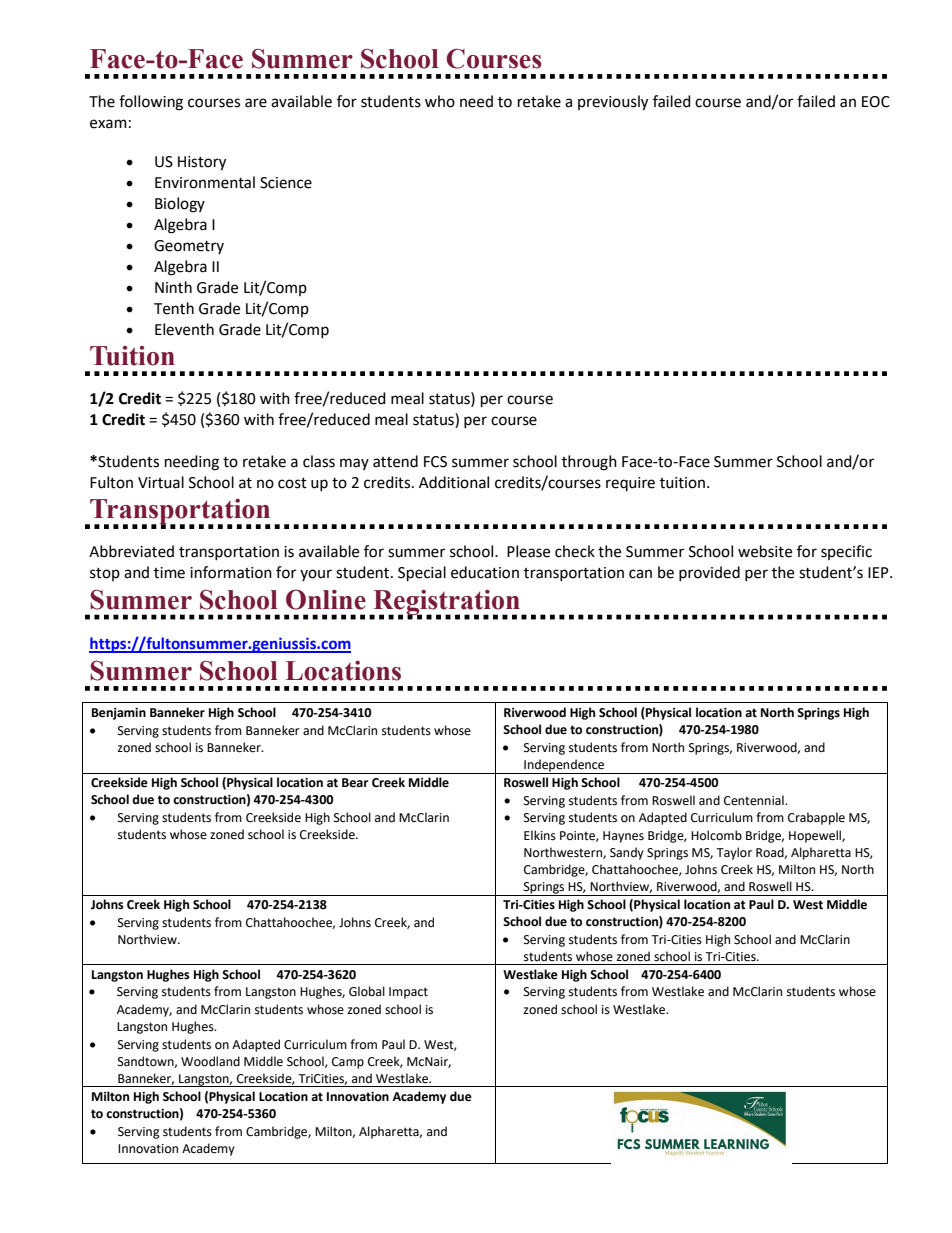  I want to click on time, so click(169, 573).
